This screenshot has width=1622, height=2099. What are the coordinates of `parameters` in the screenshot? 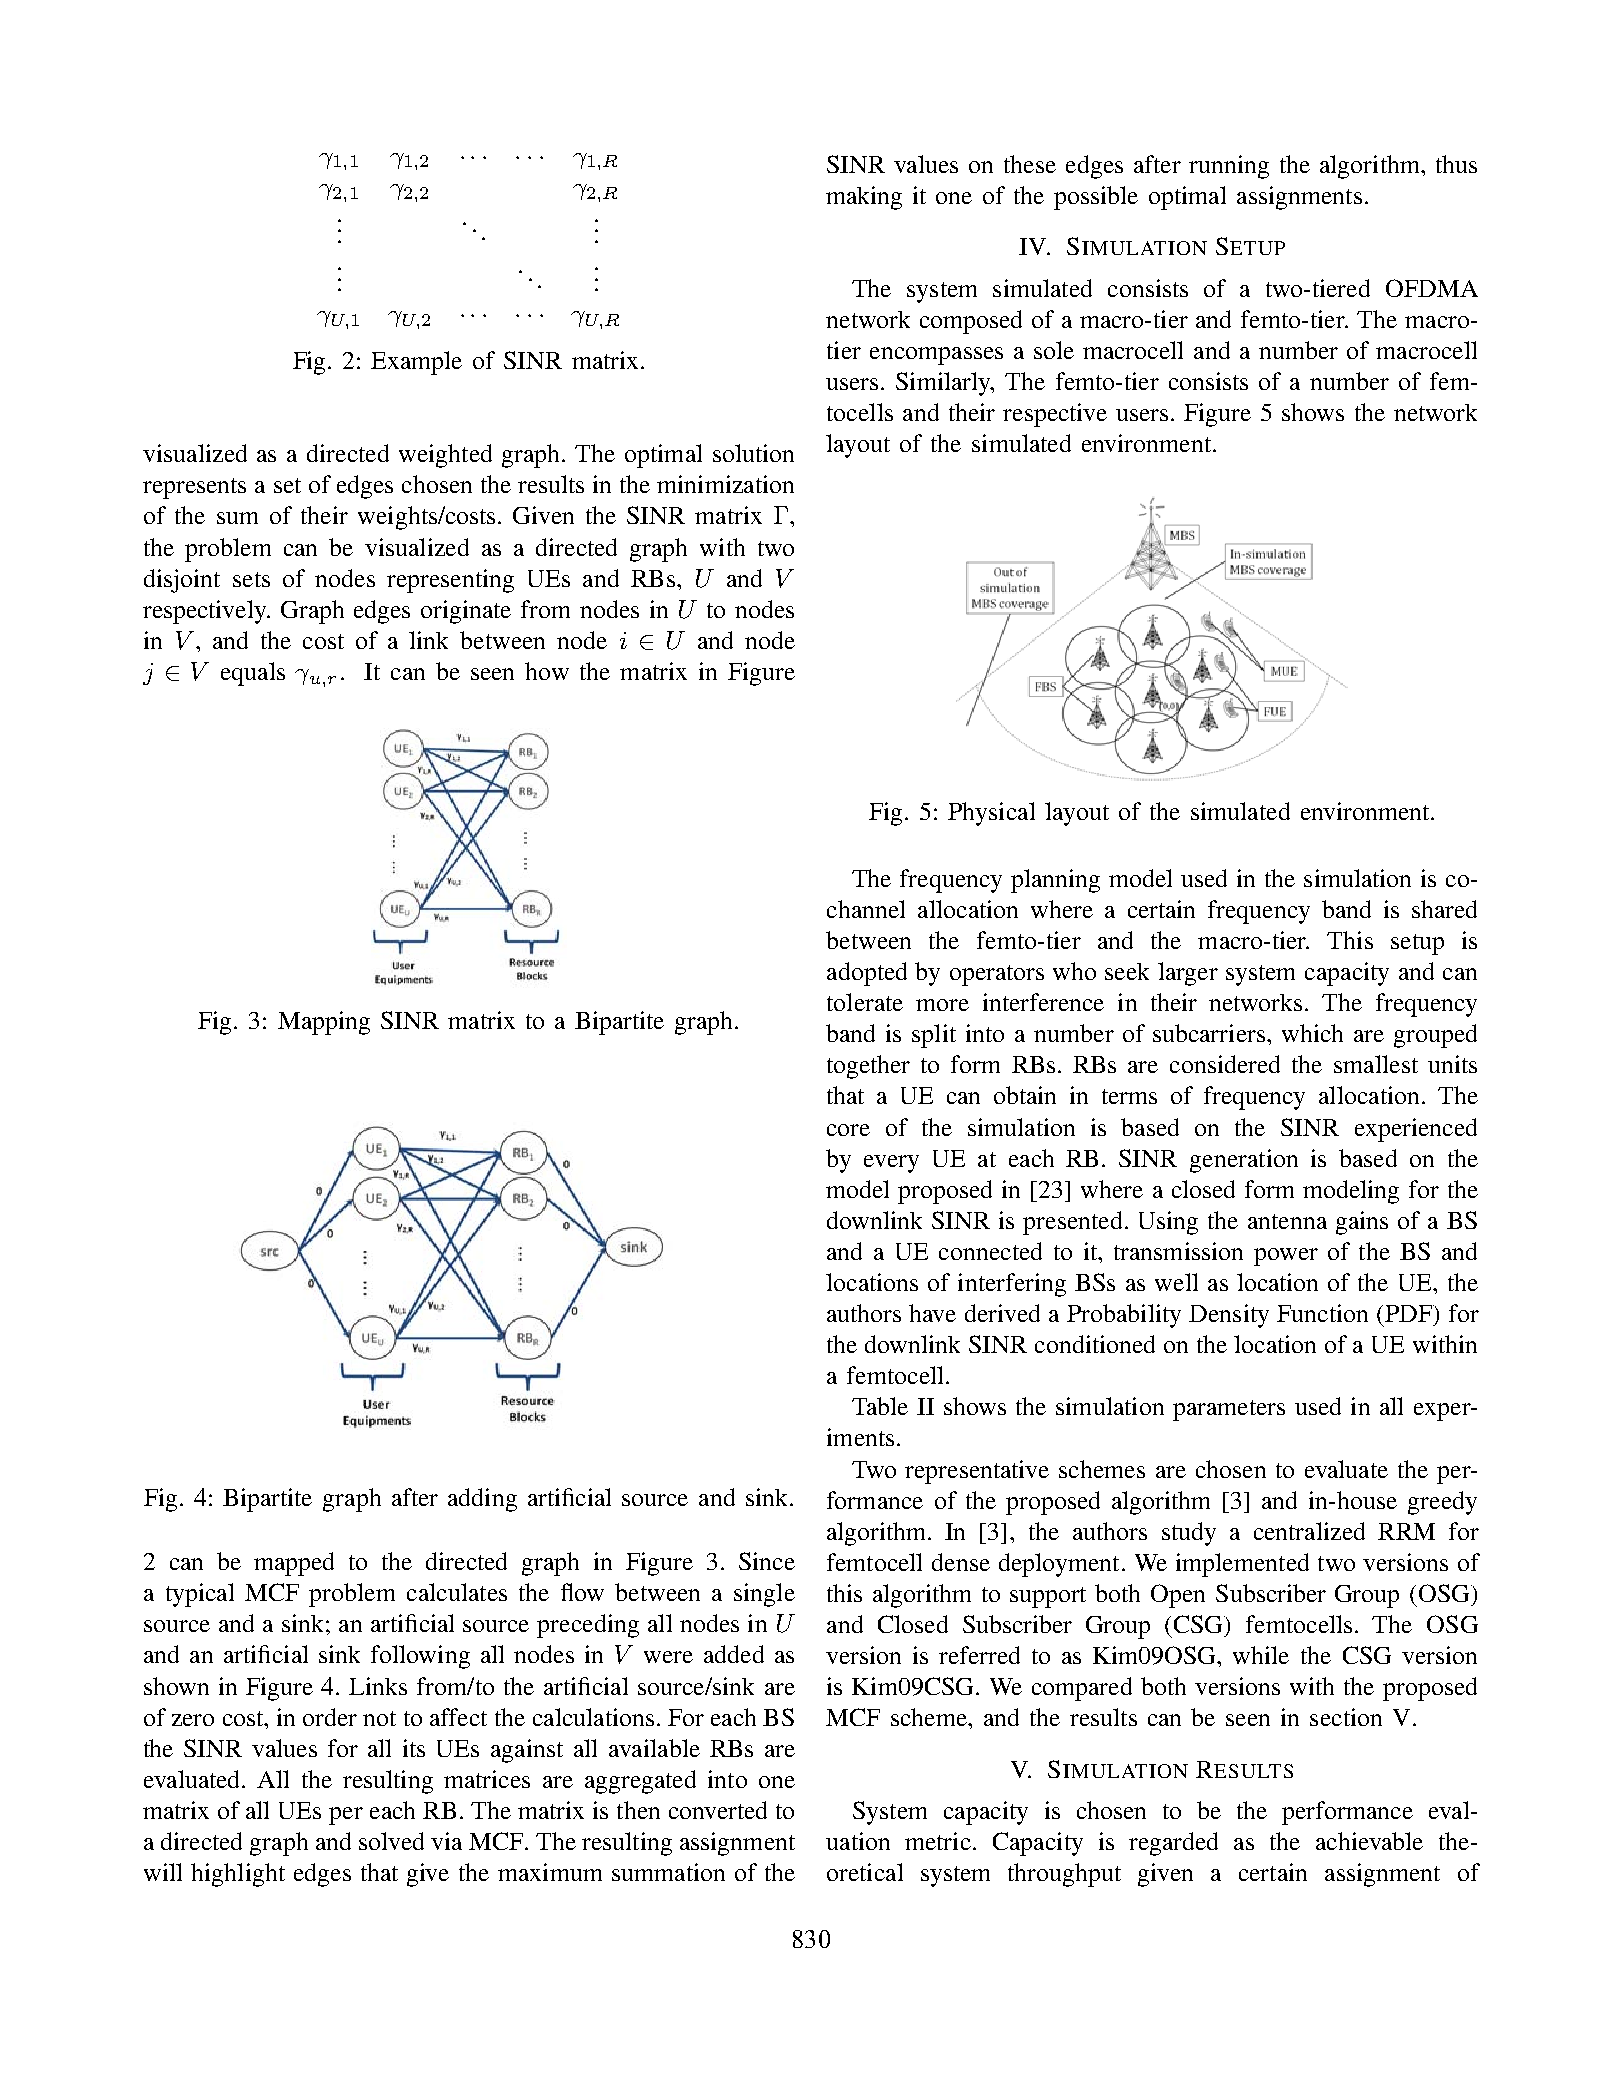 It's located at (1229, 1410).
